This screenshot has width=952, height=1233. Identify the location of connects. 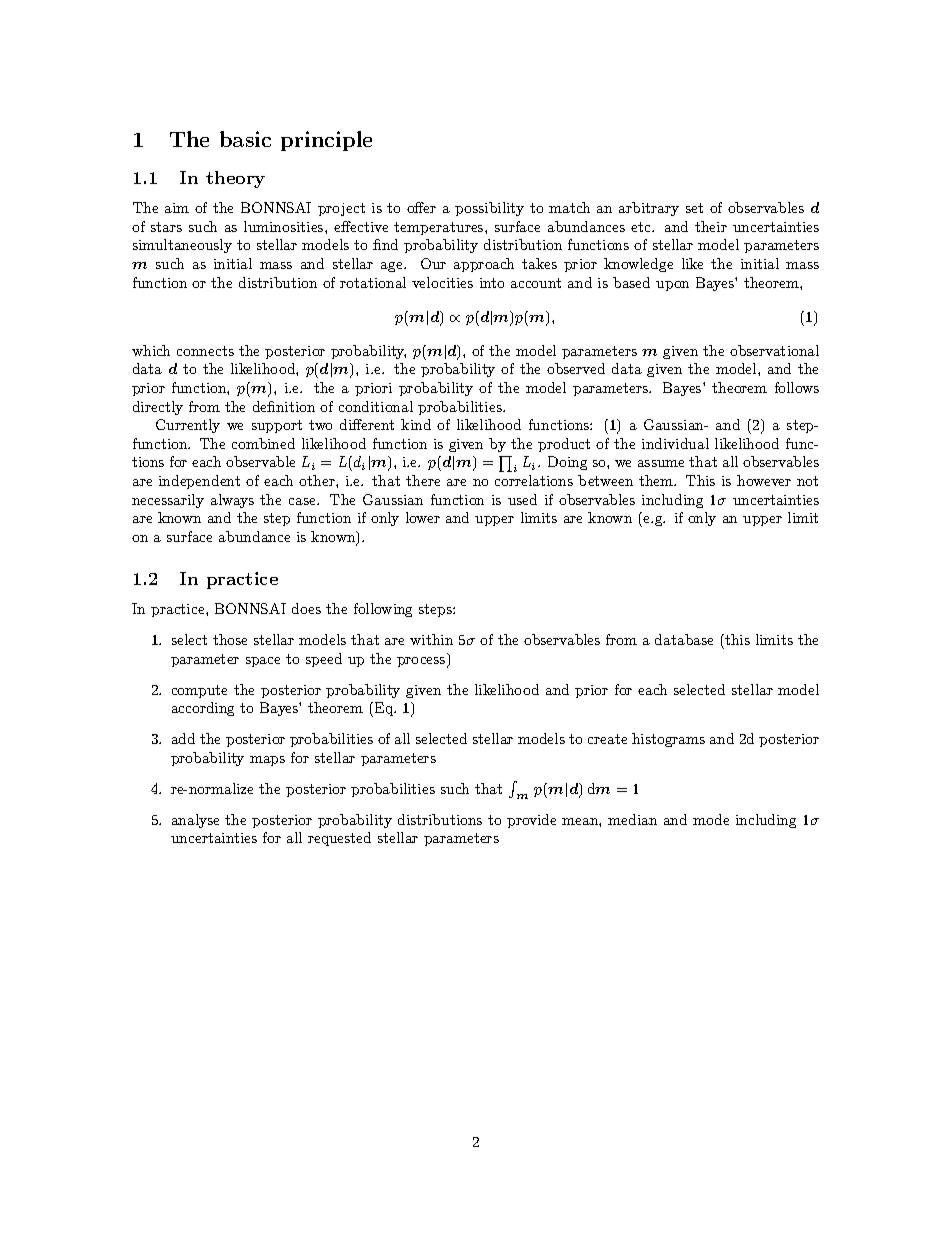
(205, 351).
